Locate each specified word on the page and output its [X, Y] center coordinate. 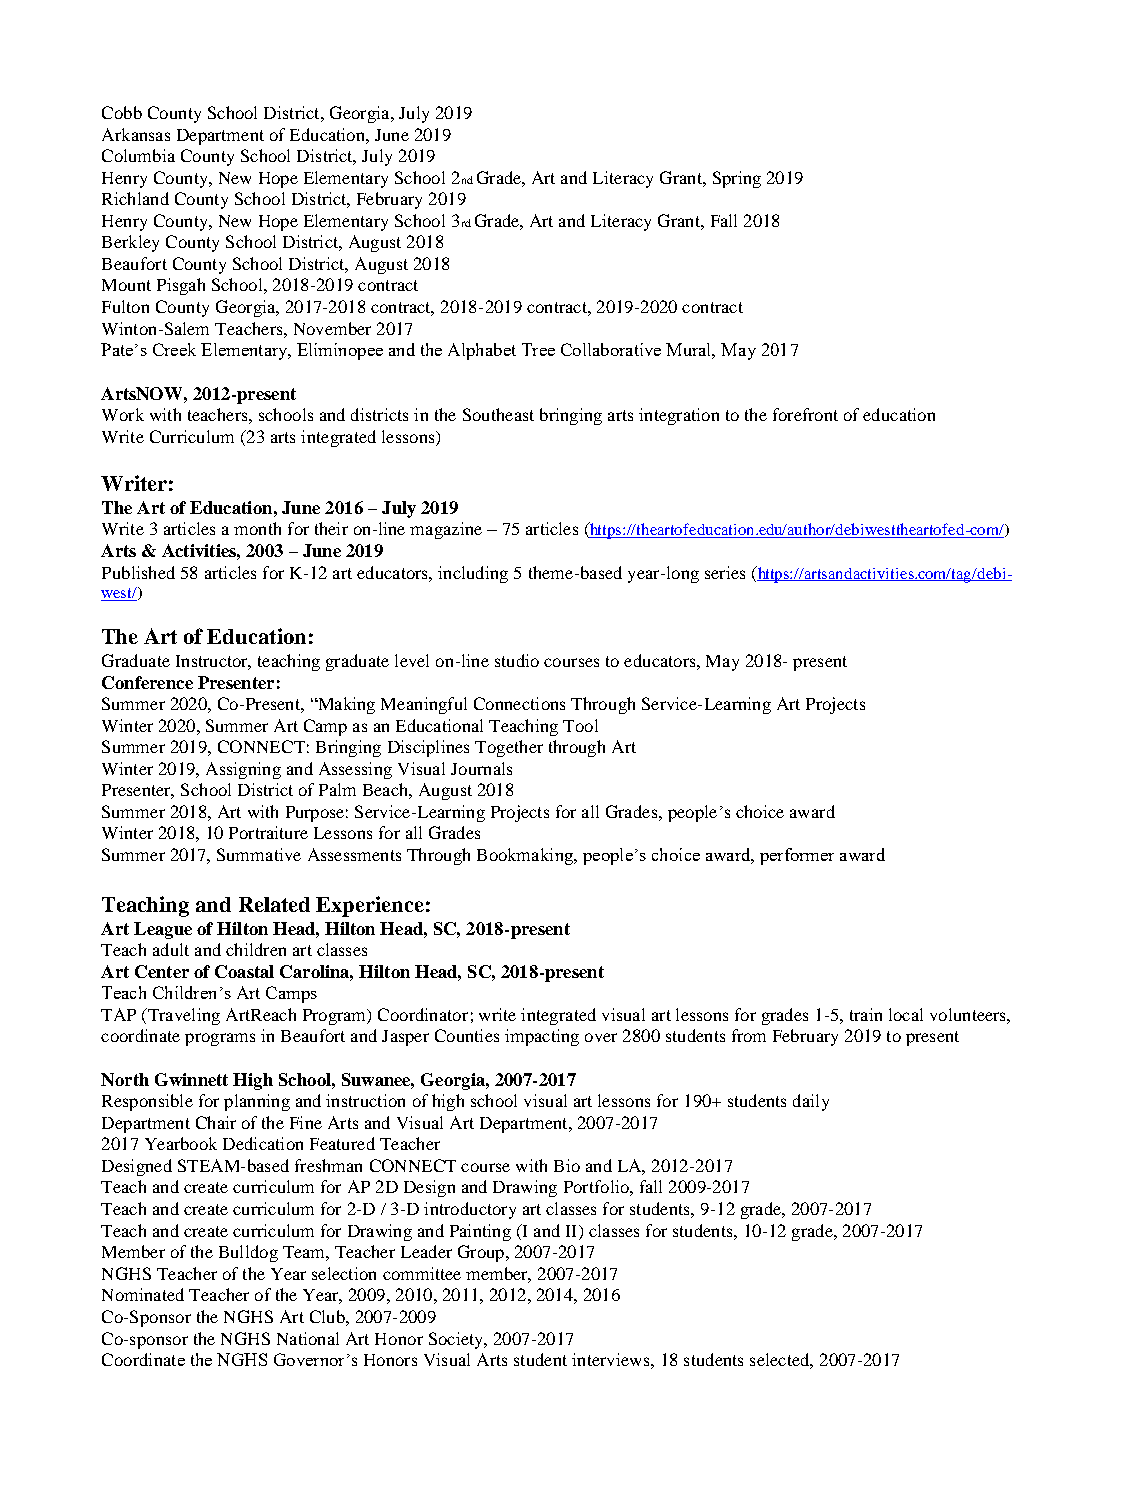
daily [811, 1102]
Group [482, 1253]
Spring [737, 179]
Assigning [243, 770]
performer [797, 856]
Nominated [143, 1294]
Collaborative [611, 349]
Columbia [138, 155]
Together [509, 748]
